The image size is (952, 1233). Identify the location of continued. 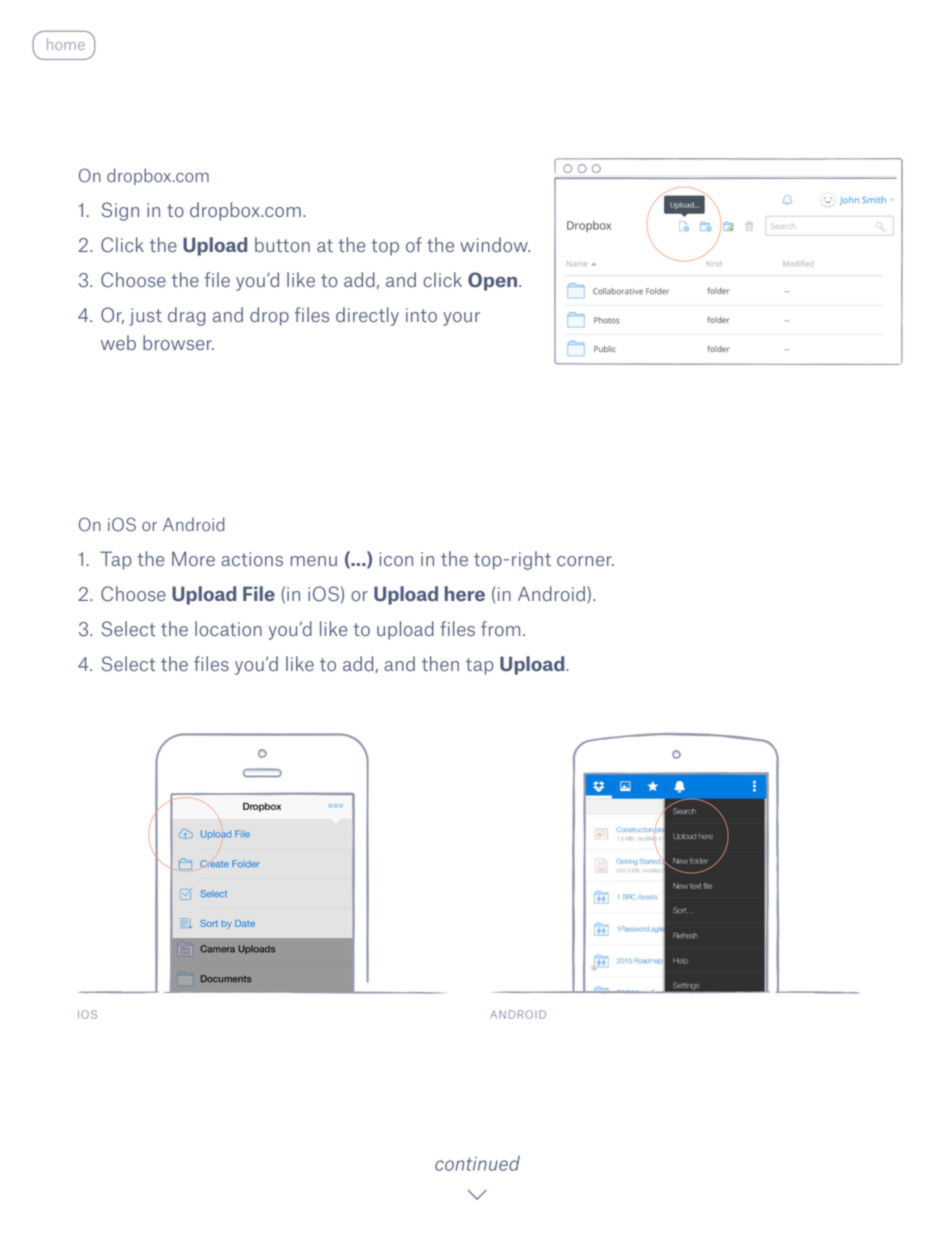
(477, 1163).
